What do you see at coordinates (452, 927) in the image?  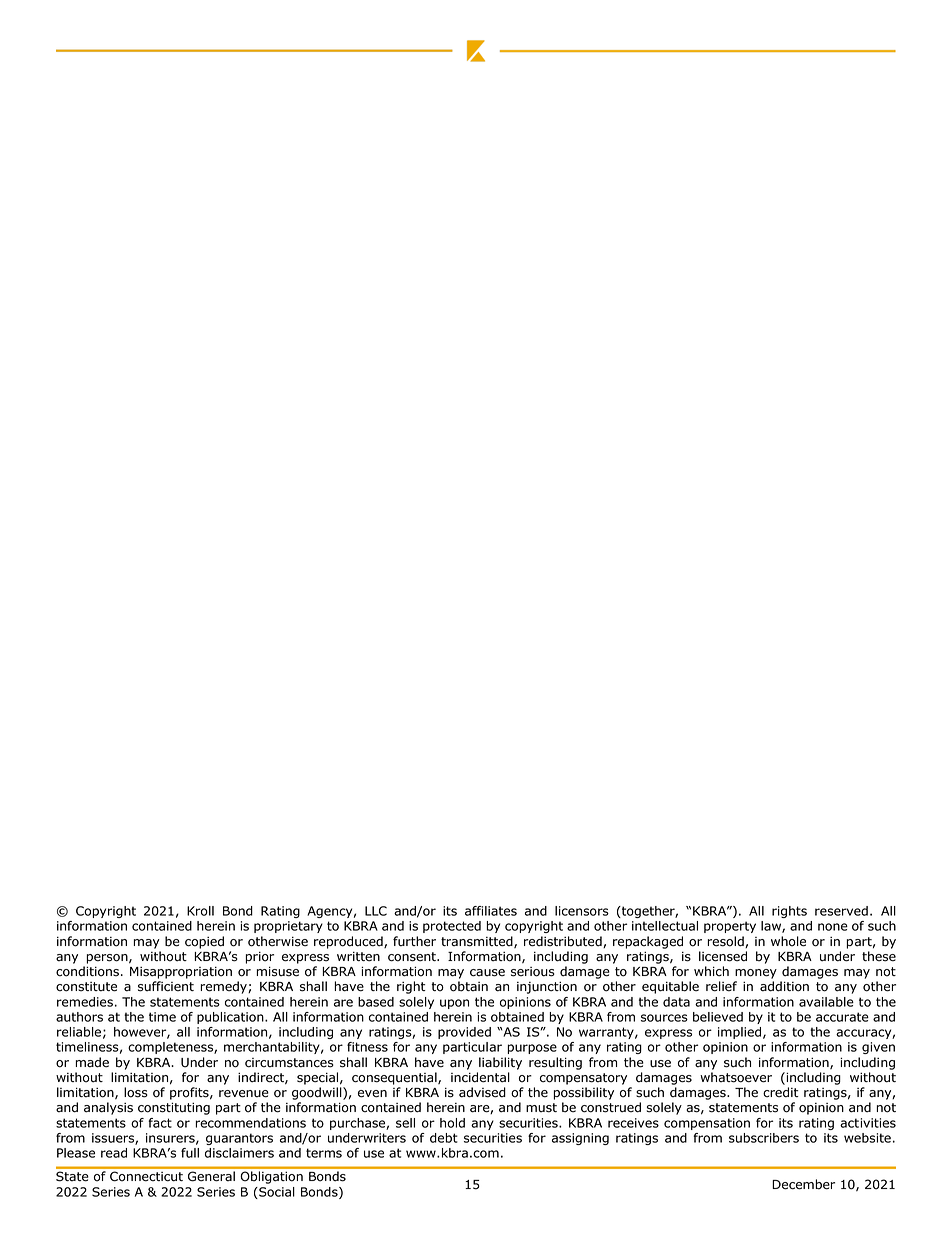 I see `protected` at bounding box center [452, 927].
